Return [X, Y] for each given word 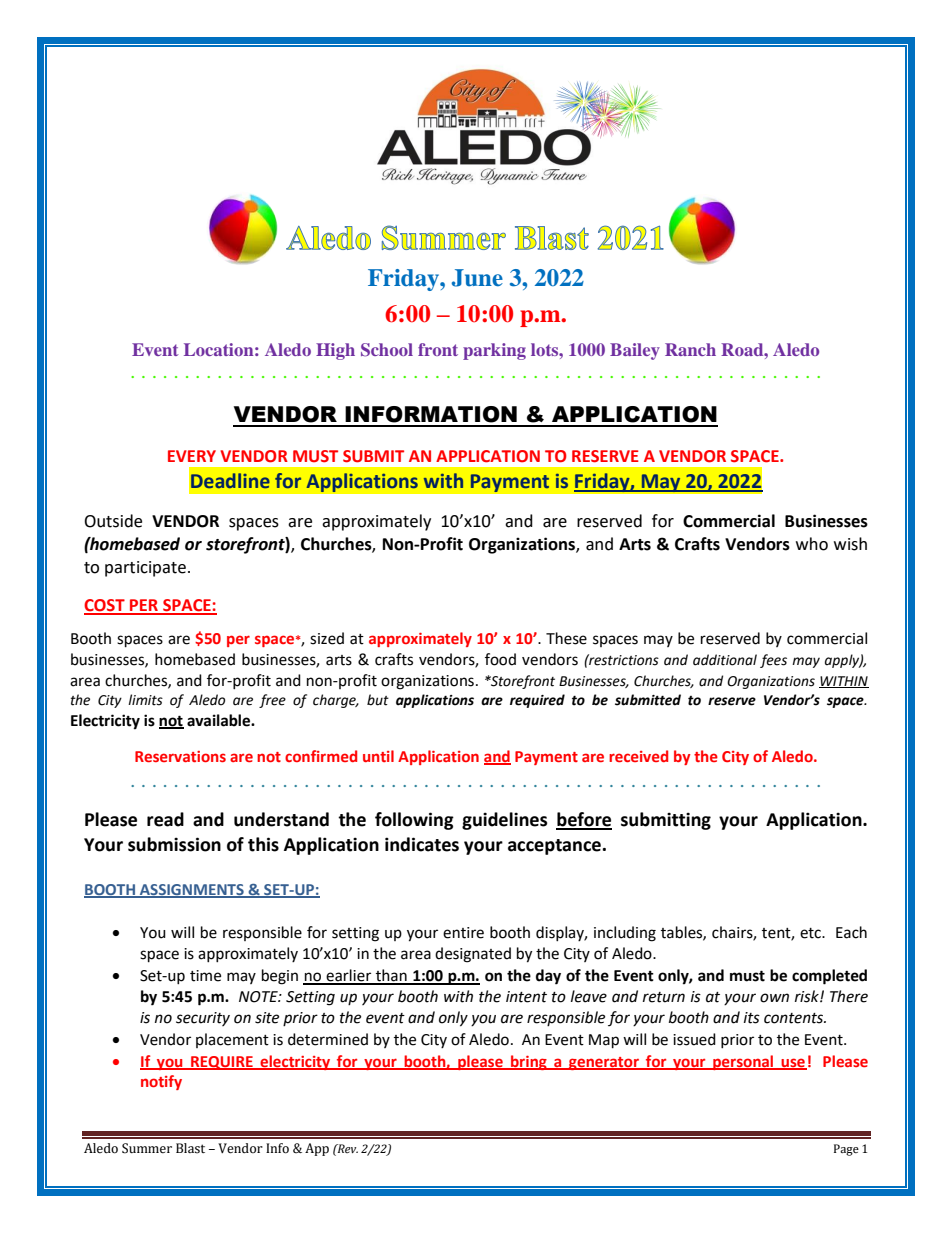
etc [811, 933]
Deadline [230, 480]
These [566, 638]
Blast [190, 1148]
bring [529, 1062]
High [335, 351]
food [500, 659]
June [477, 278]
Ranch [690, 349]
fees [773, 661]
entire [463, 933]
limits [145, 700]
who [812, 544]
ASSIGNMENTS [192, 890]
